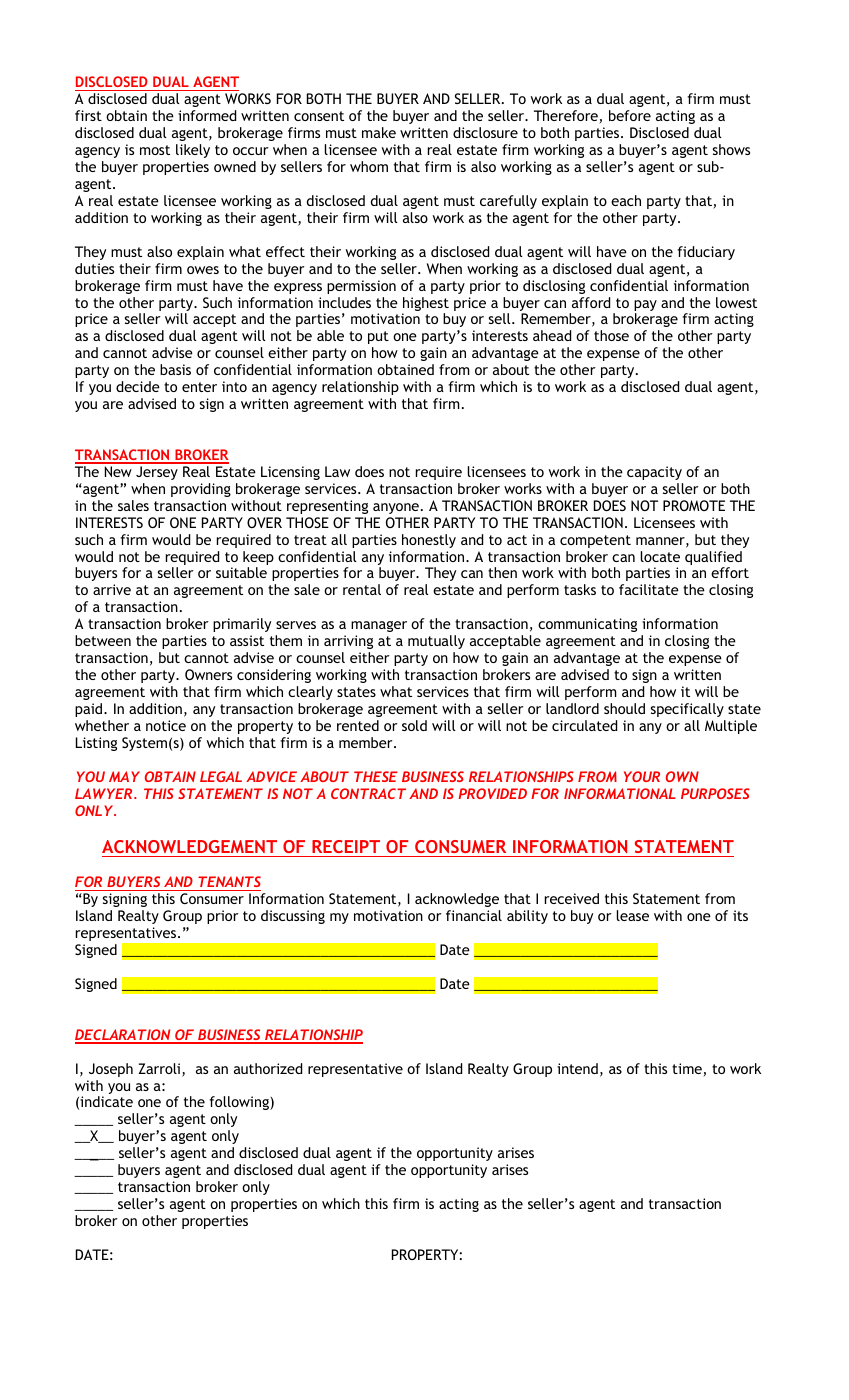 This screenshot has height=1400, width=849. I want to click on arrive, so click(112, 589).
